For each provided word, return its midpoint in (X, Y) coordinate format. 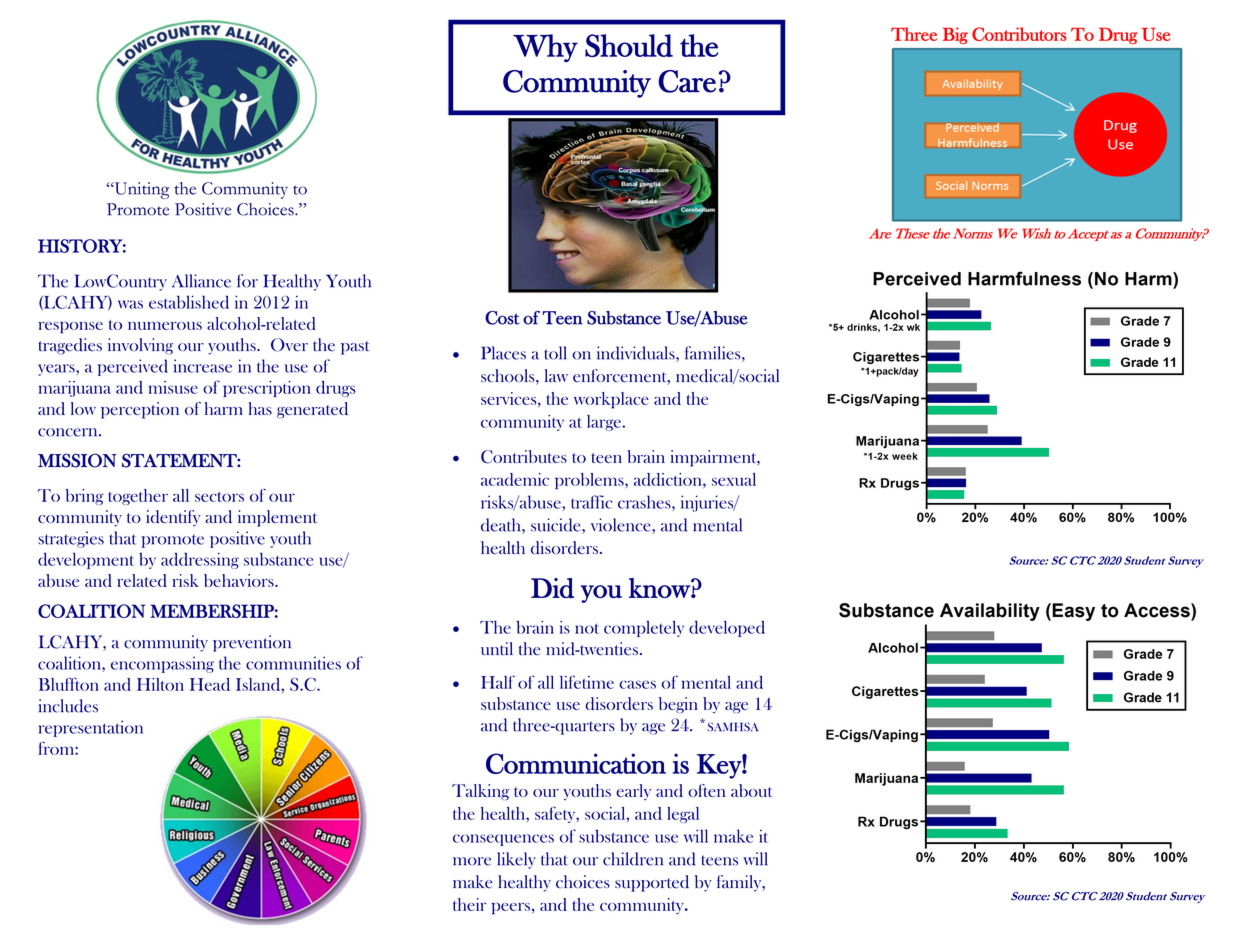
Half (498, 682)
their (469, 904)
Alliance (201, 281)
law (556, 375)
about (751, 790)
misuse (173, 387)
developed (727, 628)
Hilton (160, 684)
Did (552, 588)
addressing (200, 561)
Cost (502, 318)
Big (955, 35)
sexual (734, 479)
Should (629, 45)
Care (687, 81)
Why (545, 48)
